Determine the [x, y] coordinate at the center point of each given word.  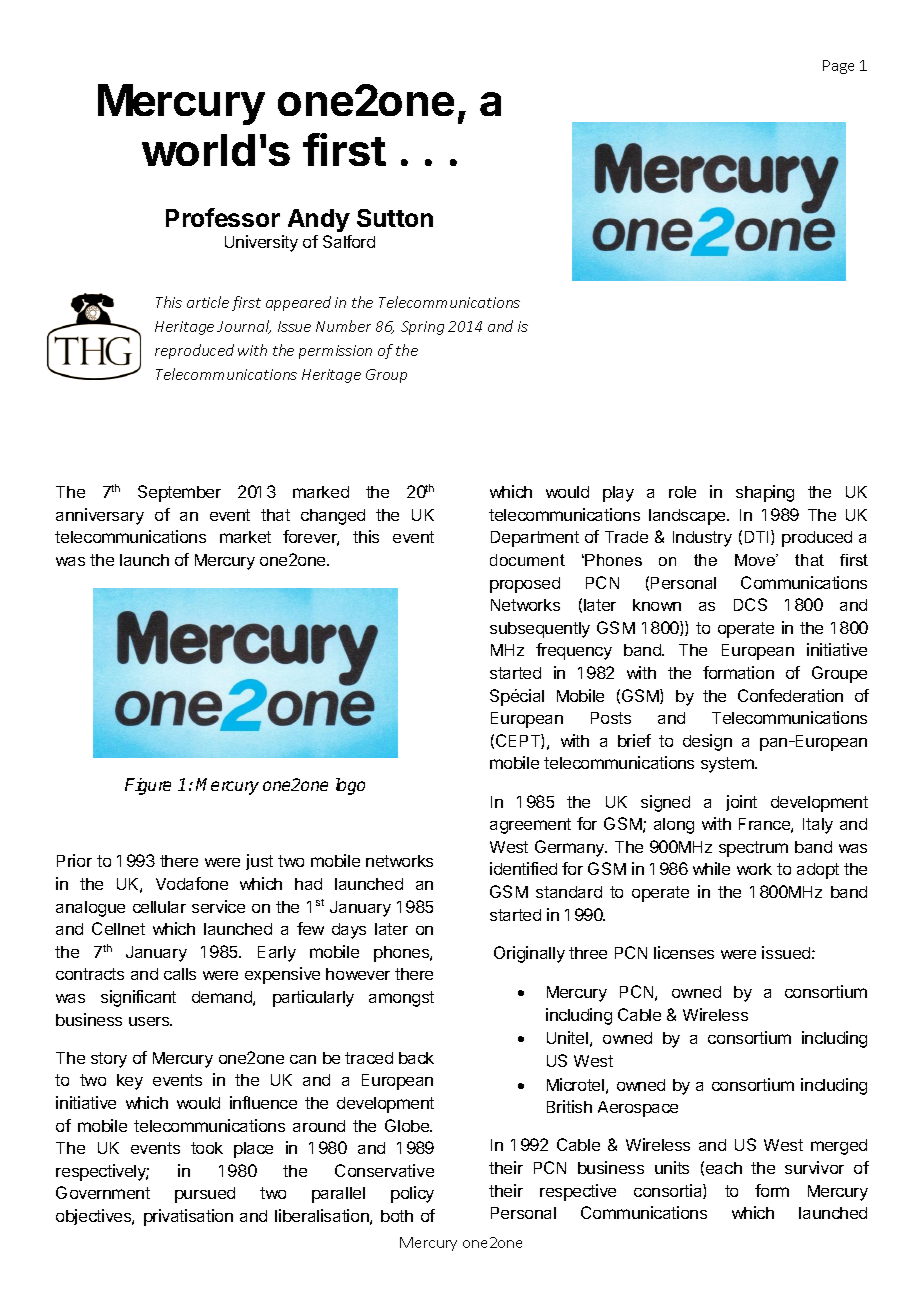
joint [741, 803]
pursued [205, 1195]
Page [838, 67]
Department [535, 539]
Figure [148, 786]
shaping [765, 493]
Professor [223, 217]
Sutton [395, 218]
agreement [530, 826]
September [179, 493]
